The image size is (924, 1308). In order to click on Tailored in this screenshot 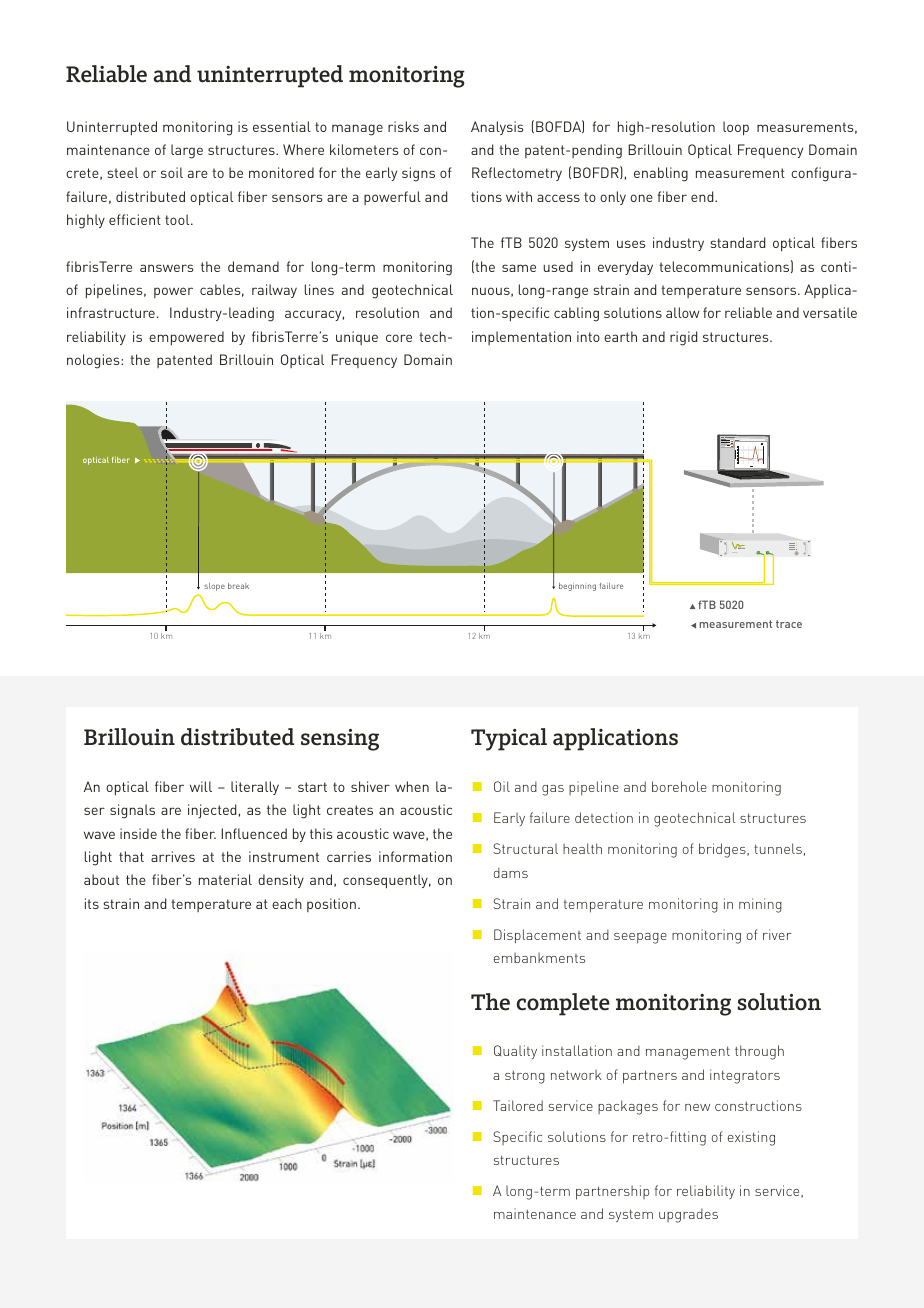, I will do `click(518, 1105)`.
